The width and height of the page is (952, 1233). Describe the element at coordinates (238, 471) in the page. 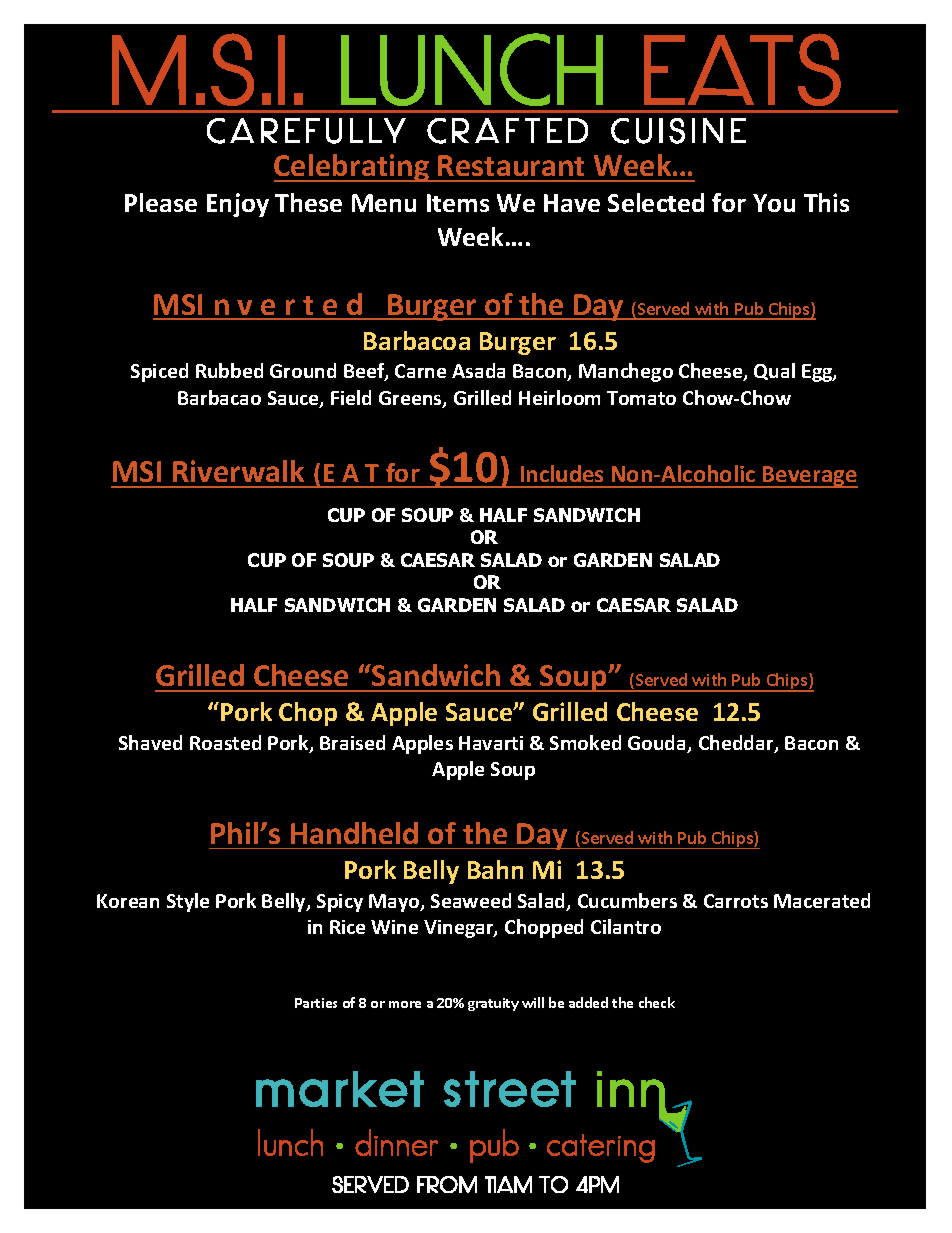

I see `Riverwalk` at that location.
